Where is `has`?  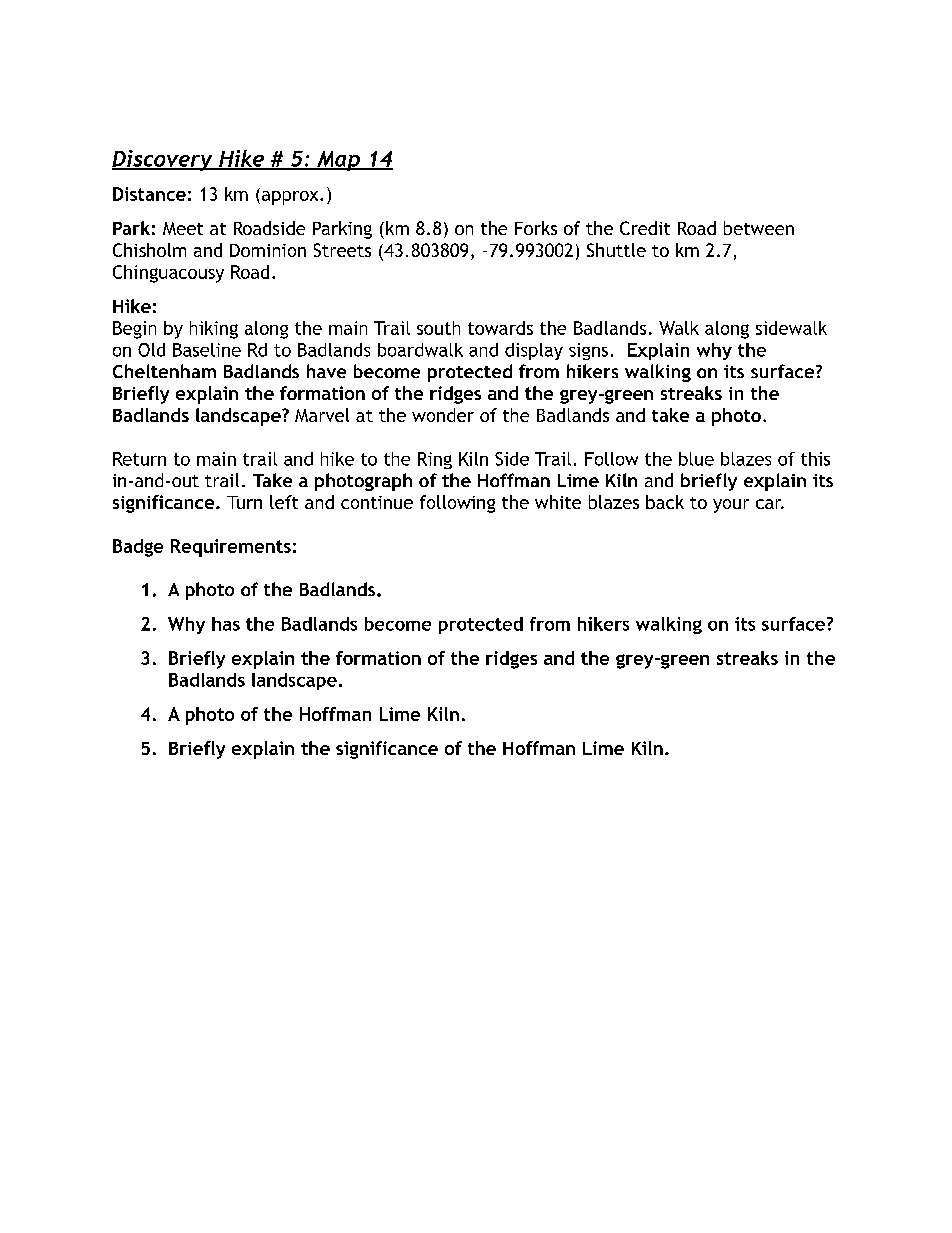
has is located at coordinates (226, 624).
